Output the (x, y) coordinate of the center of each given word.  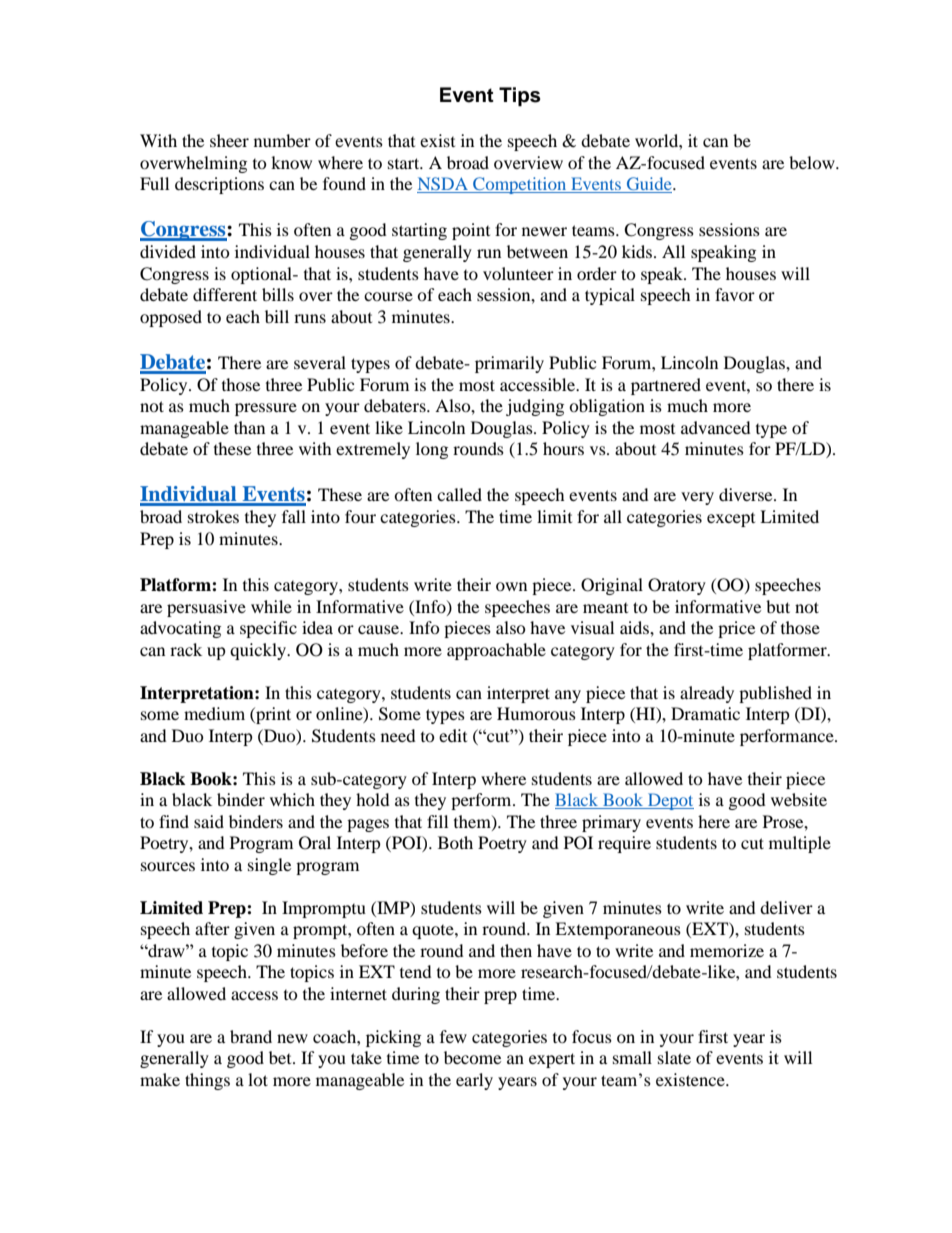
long (432, 450)
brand (251, 1036)
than (249, 427)
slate (674, 1057)
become (472, 1057)
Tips (520, 97)
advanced (716, 427)
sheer (229, 140)
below (813, 162)
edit (453, 735)
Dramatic (705, 713)
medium (214, 713)
